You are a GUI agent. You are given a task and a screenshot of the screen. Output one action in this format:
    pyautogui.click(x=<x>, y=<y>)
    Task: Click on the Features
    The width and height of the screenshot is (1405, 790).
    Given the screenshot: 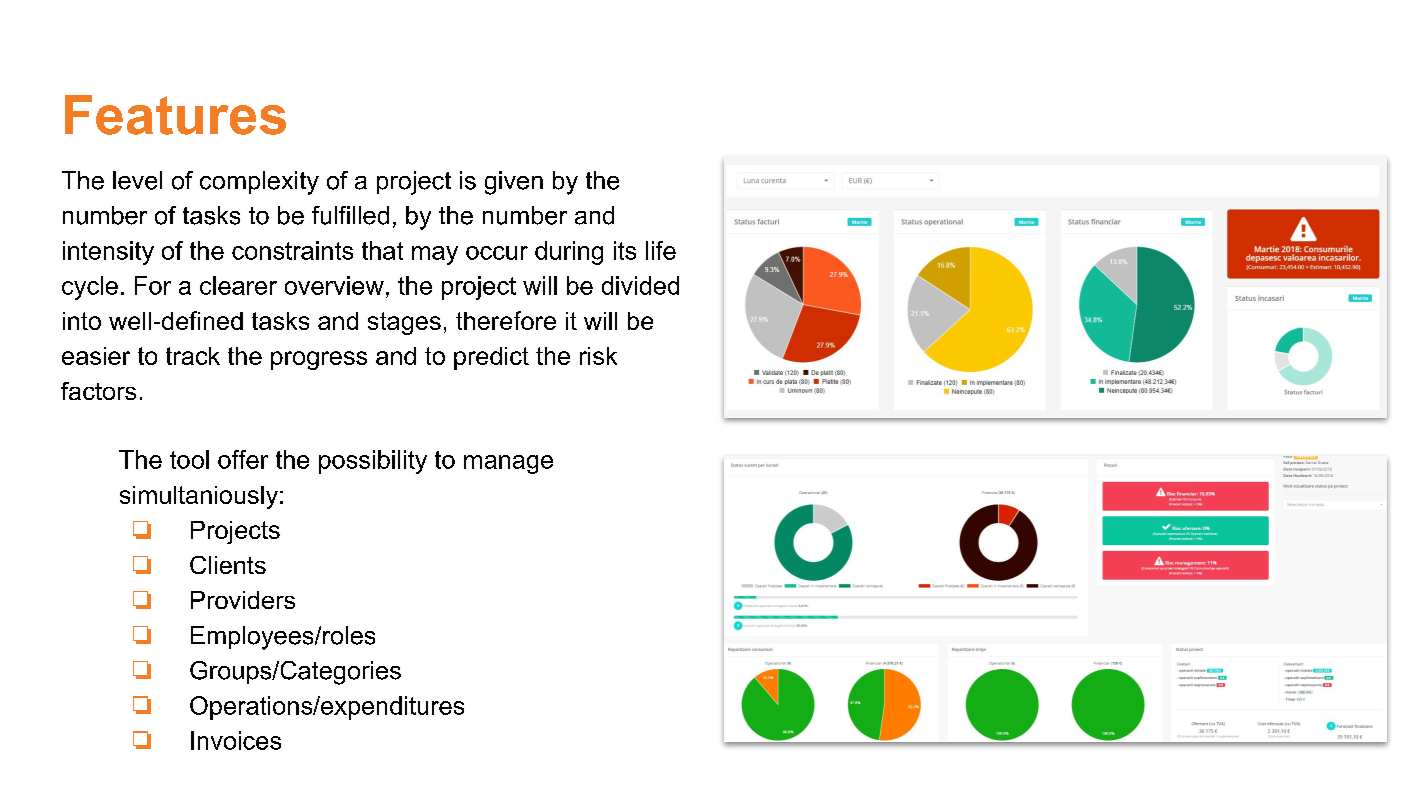 What is the action you would take?
    pyautogui.click(x=175, y=115)
